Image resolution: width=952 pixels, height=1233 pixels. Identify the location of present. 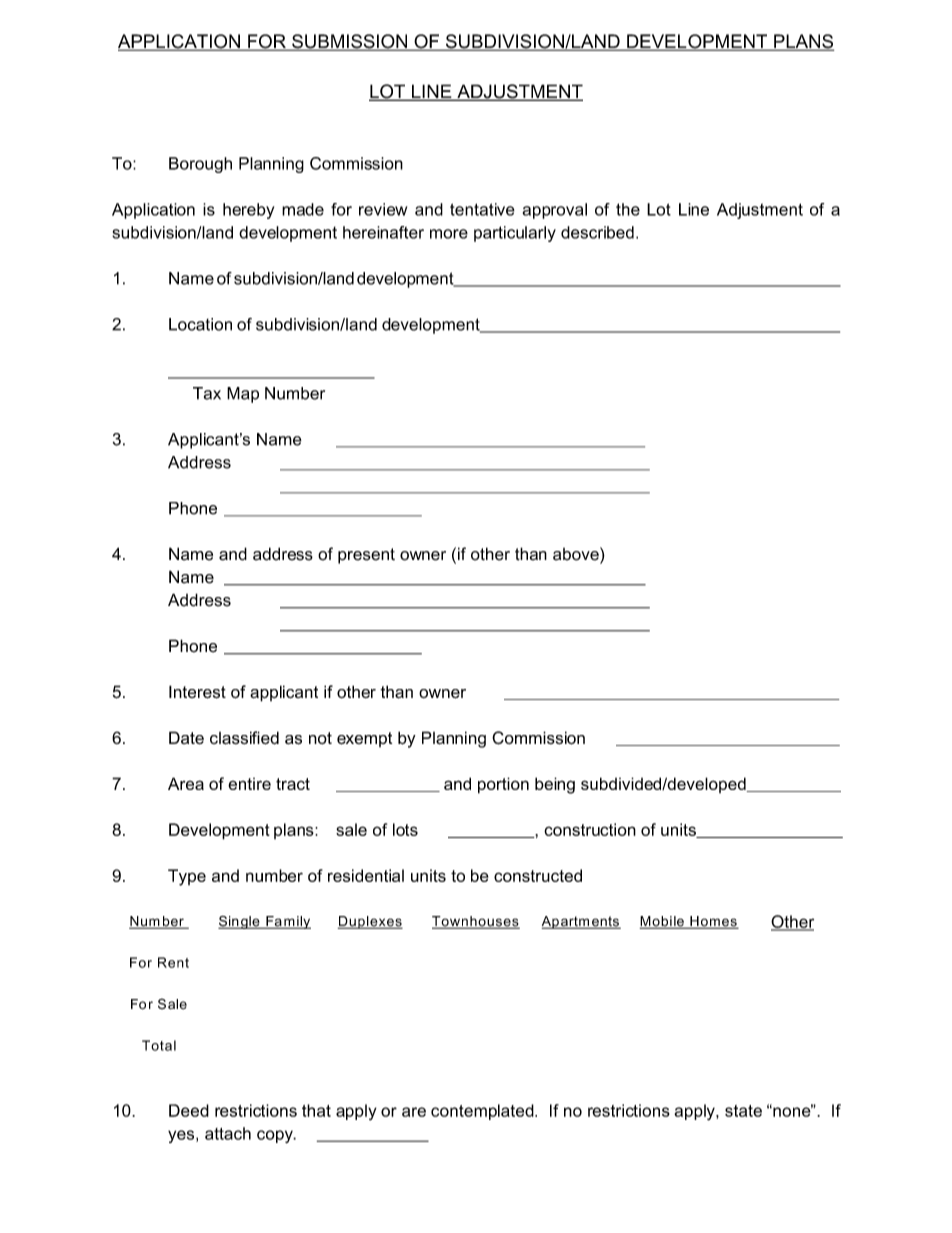
(366, 556).
